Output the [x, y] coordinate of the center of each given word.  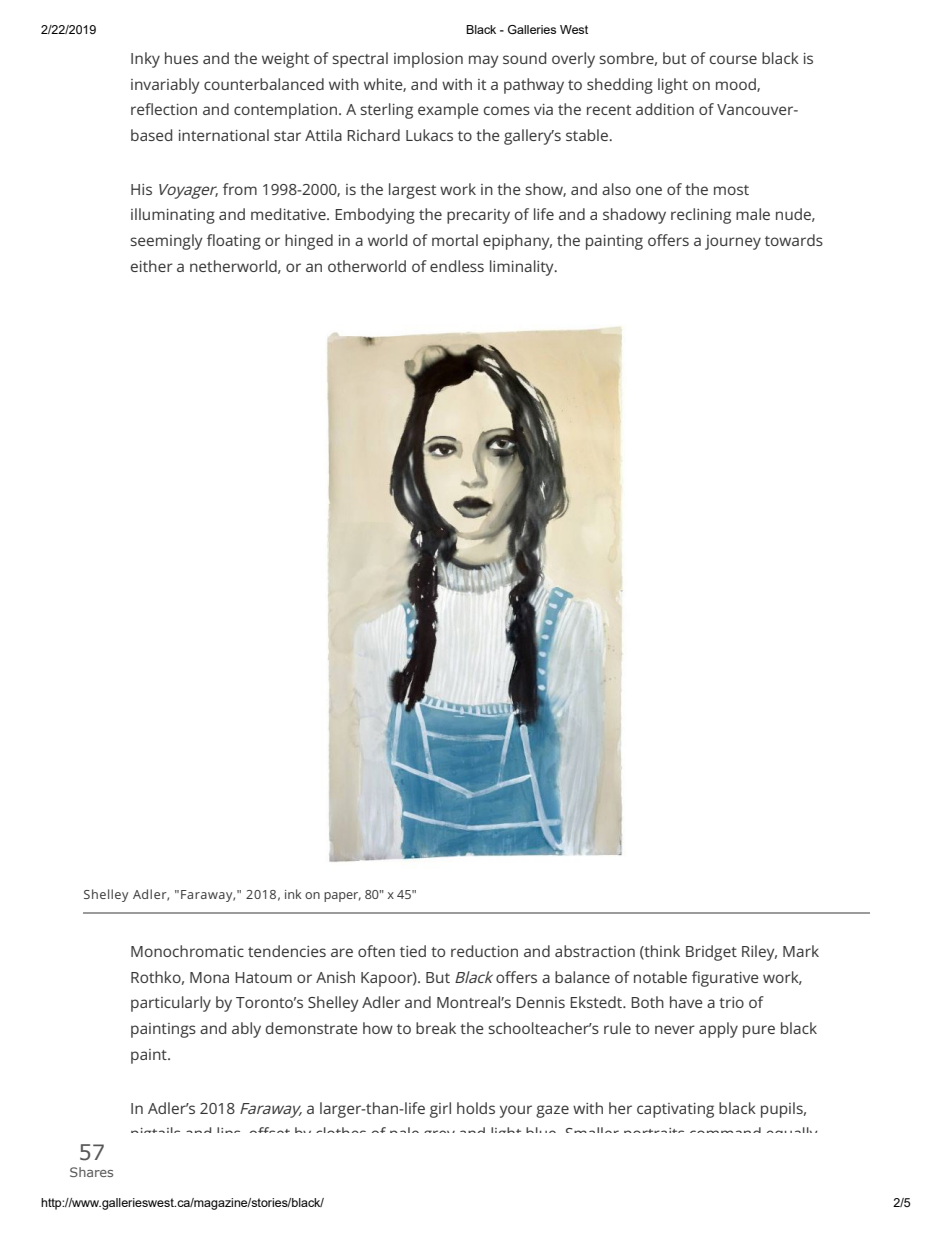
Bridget [711, 953]
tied [413, 951]
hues [181, 58]
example [448, 111]
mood [737, 85]
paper [342, 897]
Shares [91, 1172]
